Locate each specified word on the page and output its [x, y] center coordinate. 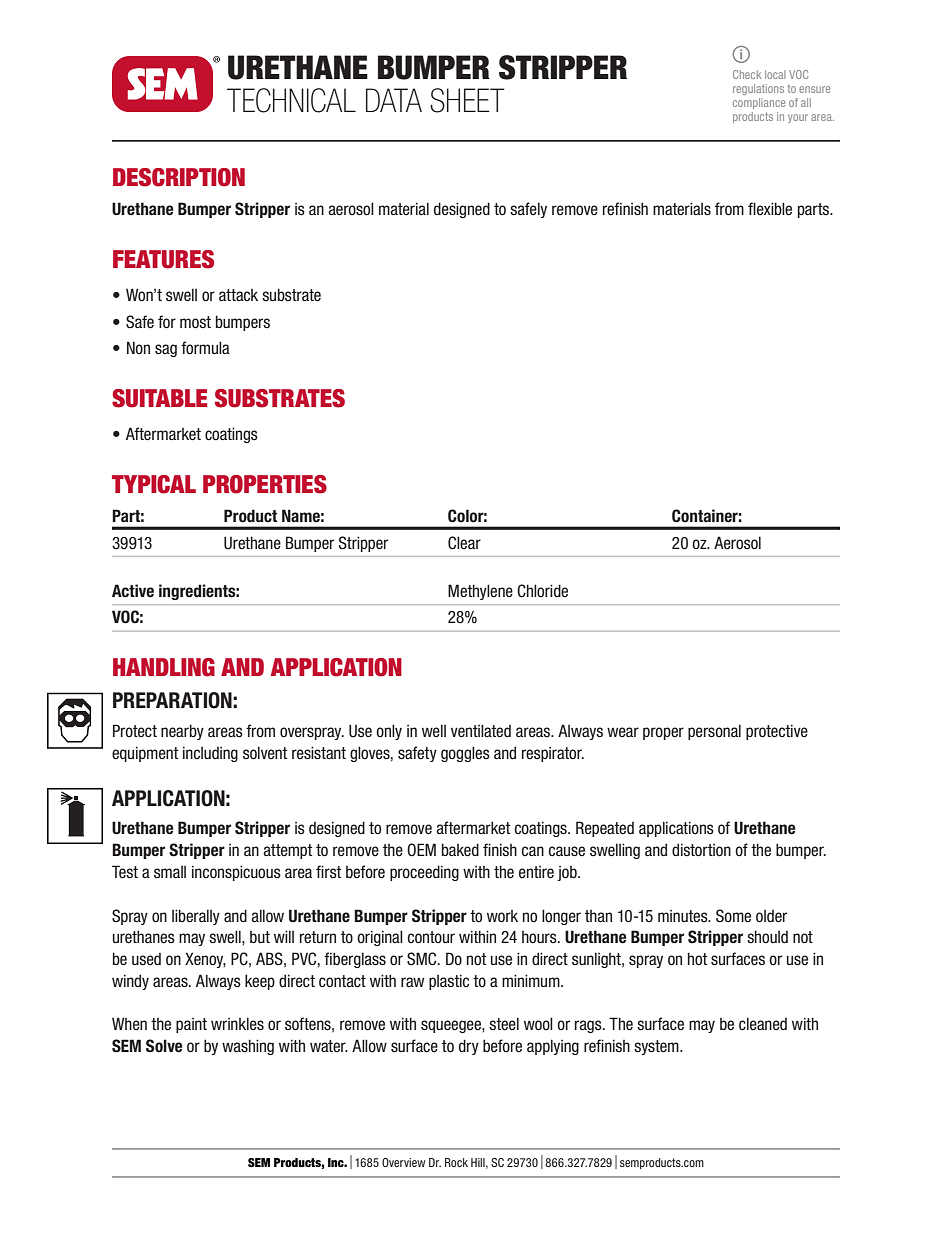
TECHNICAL [291, 100]
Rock [456, 1162]
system [657, 1047]
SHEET [467, 100]
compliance [759, 103]
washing [248, 1047]
